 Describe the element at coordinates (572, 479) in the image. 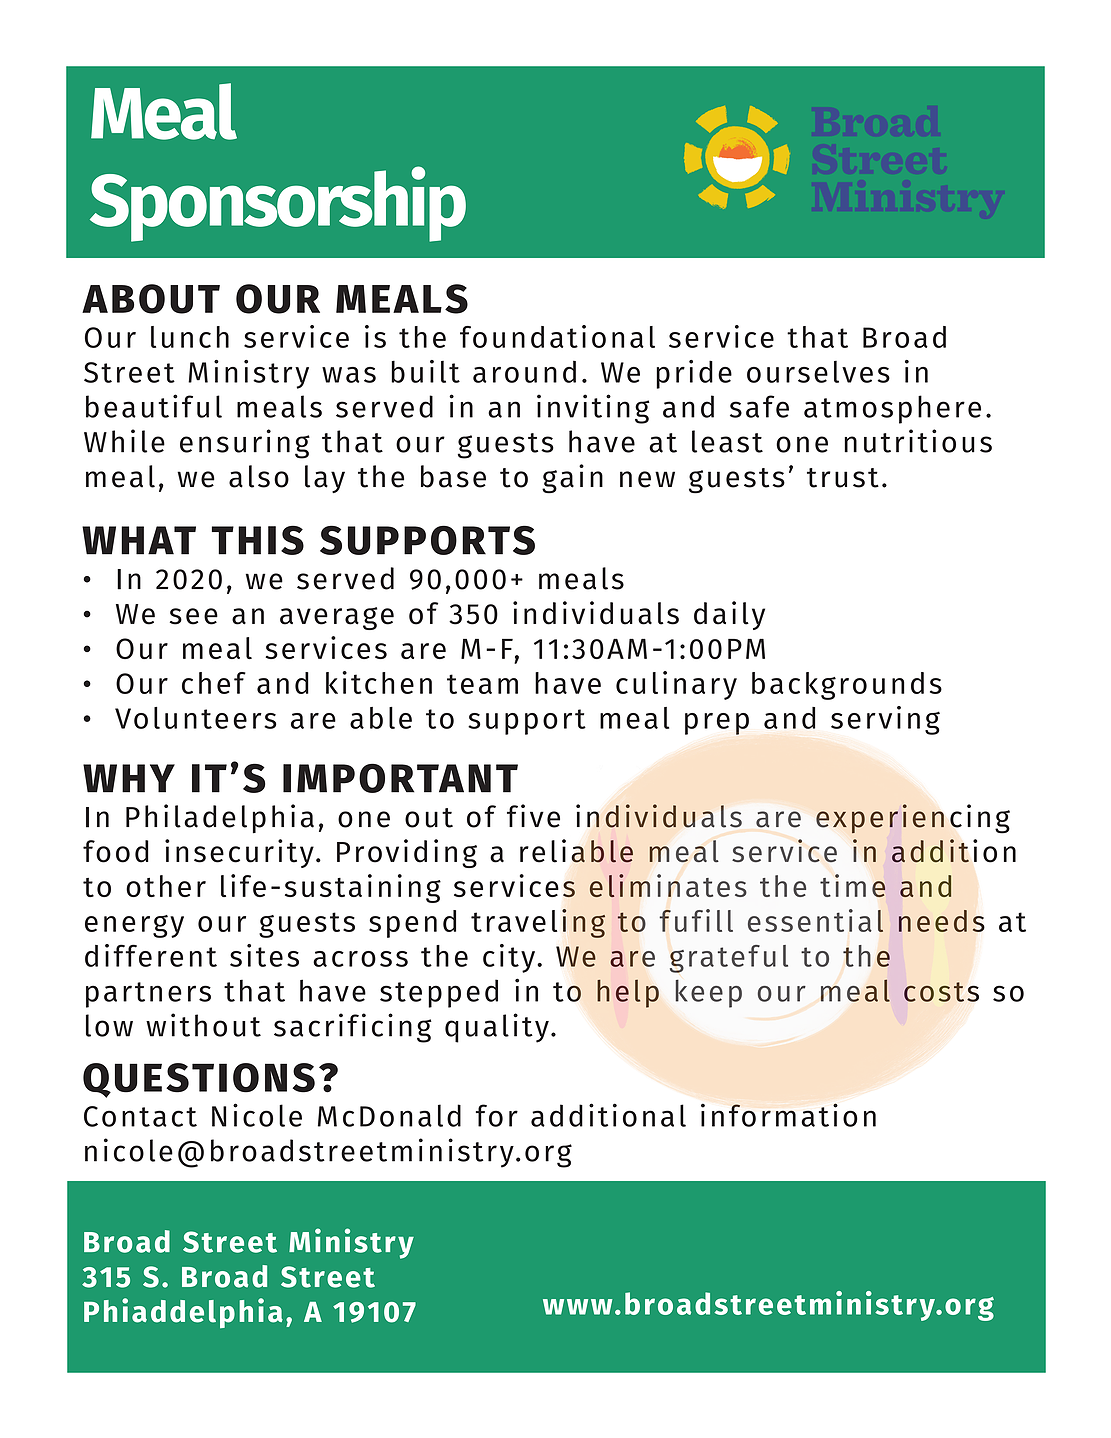

I see `gain` at that location.
